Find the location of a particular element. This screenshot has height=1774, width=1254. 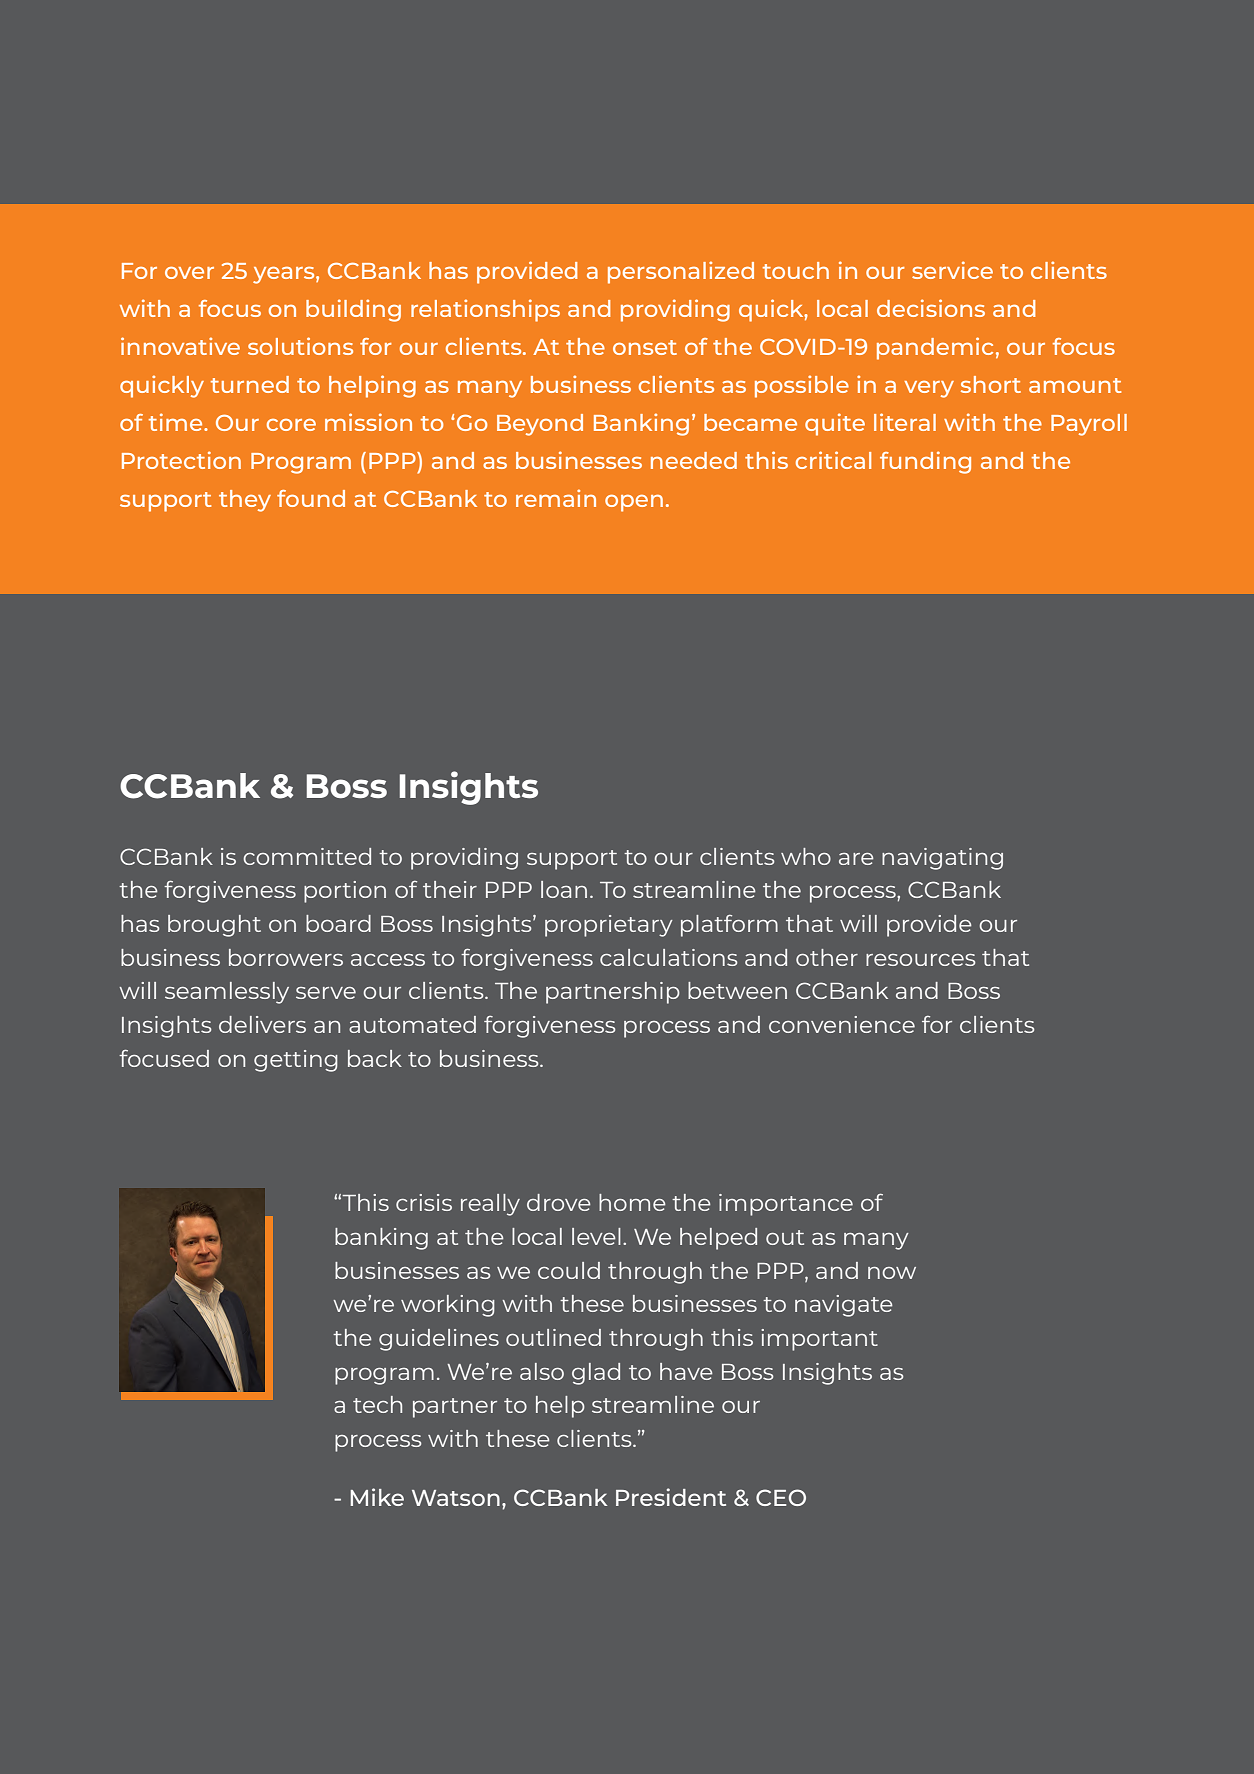

CEO is located at coordinates (781, 1497).
